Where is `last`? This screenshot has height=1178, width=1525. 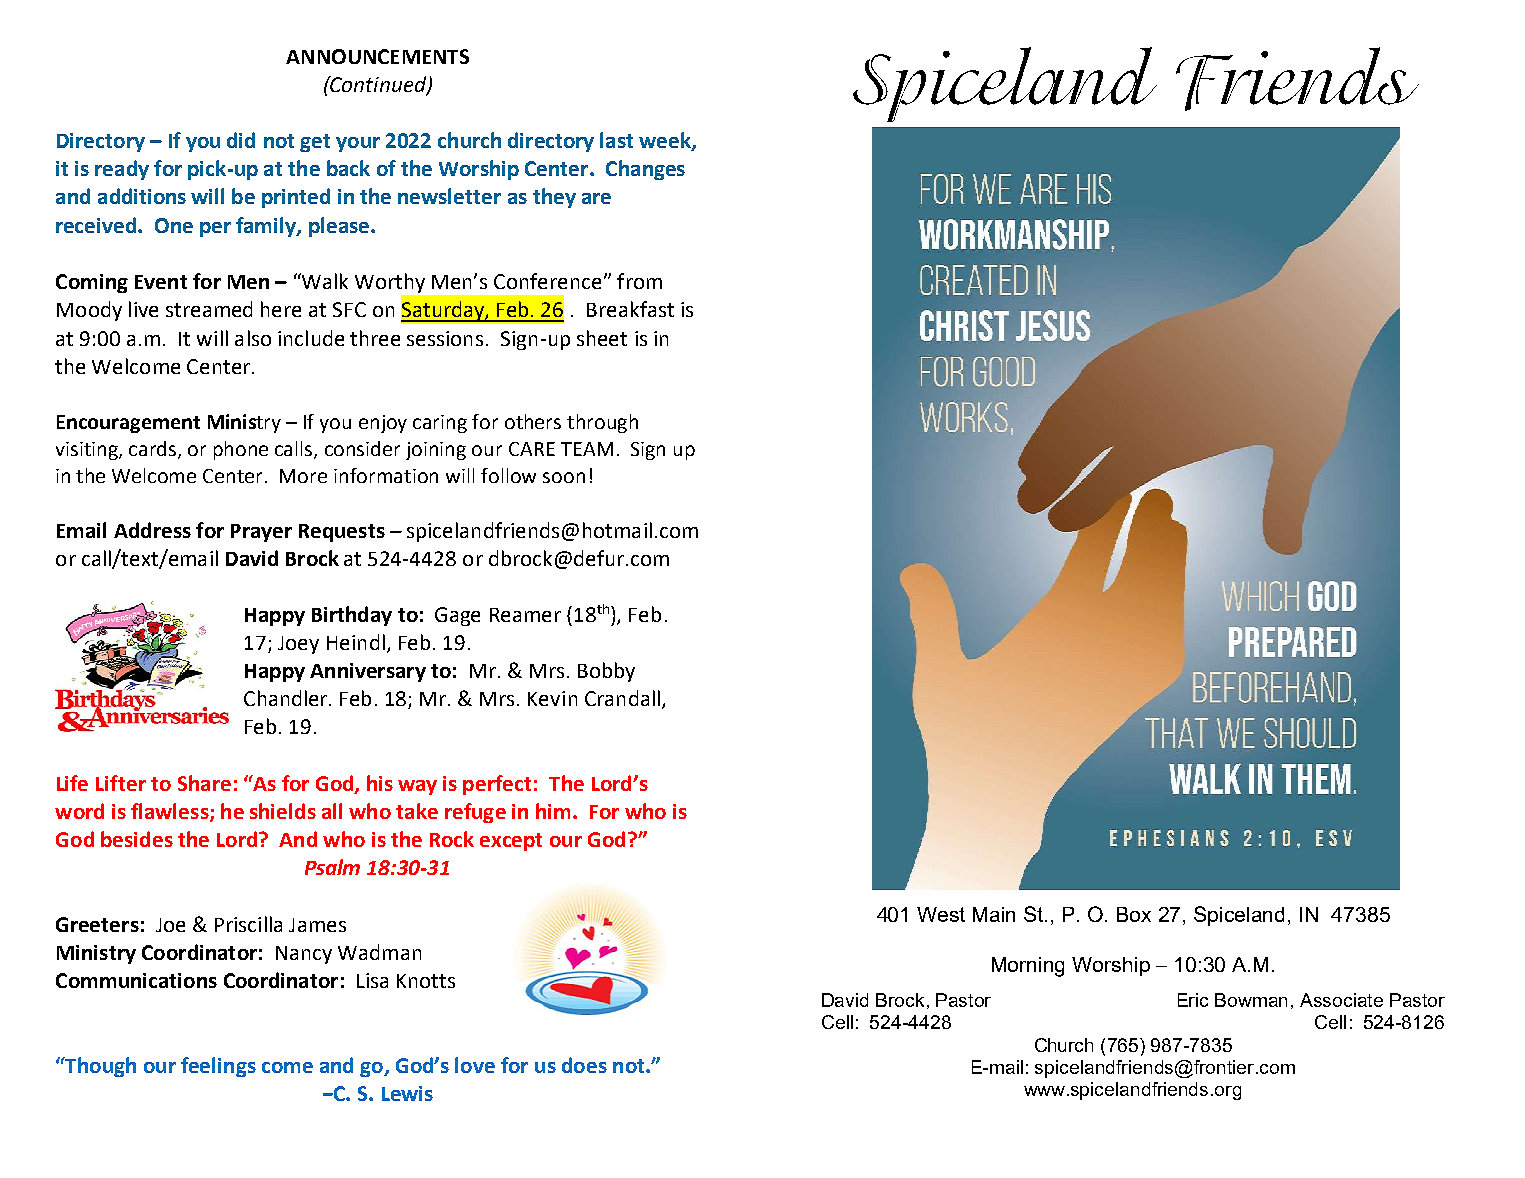
last is located at coordinates (616, 140).
